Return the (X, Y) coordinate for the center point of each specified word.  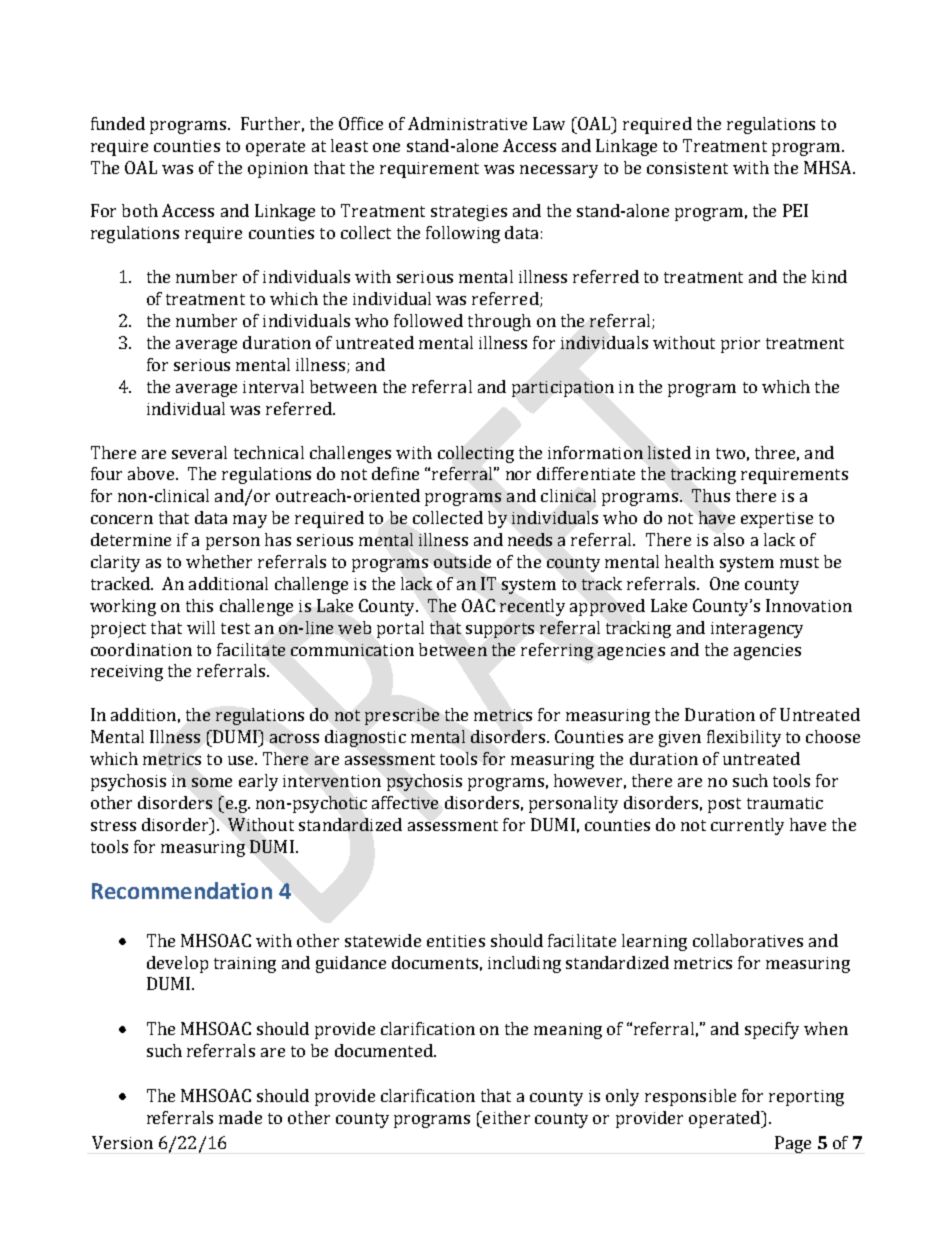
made (240, 1117)
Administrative (467, 123)
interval (273, 386)
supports (500, 630)
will (201, 627)
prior (740, 345)
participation (563, 389)
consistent (687, 168)
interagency (757, 630)
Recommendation (182, 890)
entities (456, 941)
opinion (278, 170)
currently (747, 826)
